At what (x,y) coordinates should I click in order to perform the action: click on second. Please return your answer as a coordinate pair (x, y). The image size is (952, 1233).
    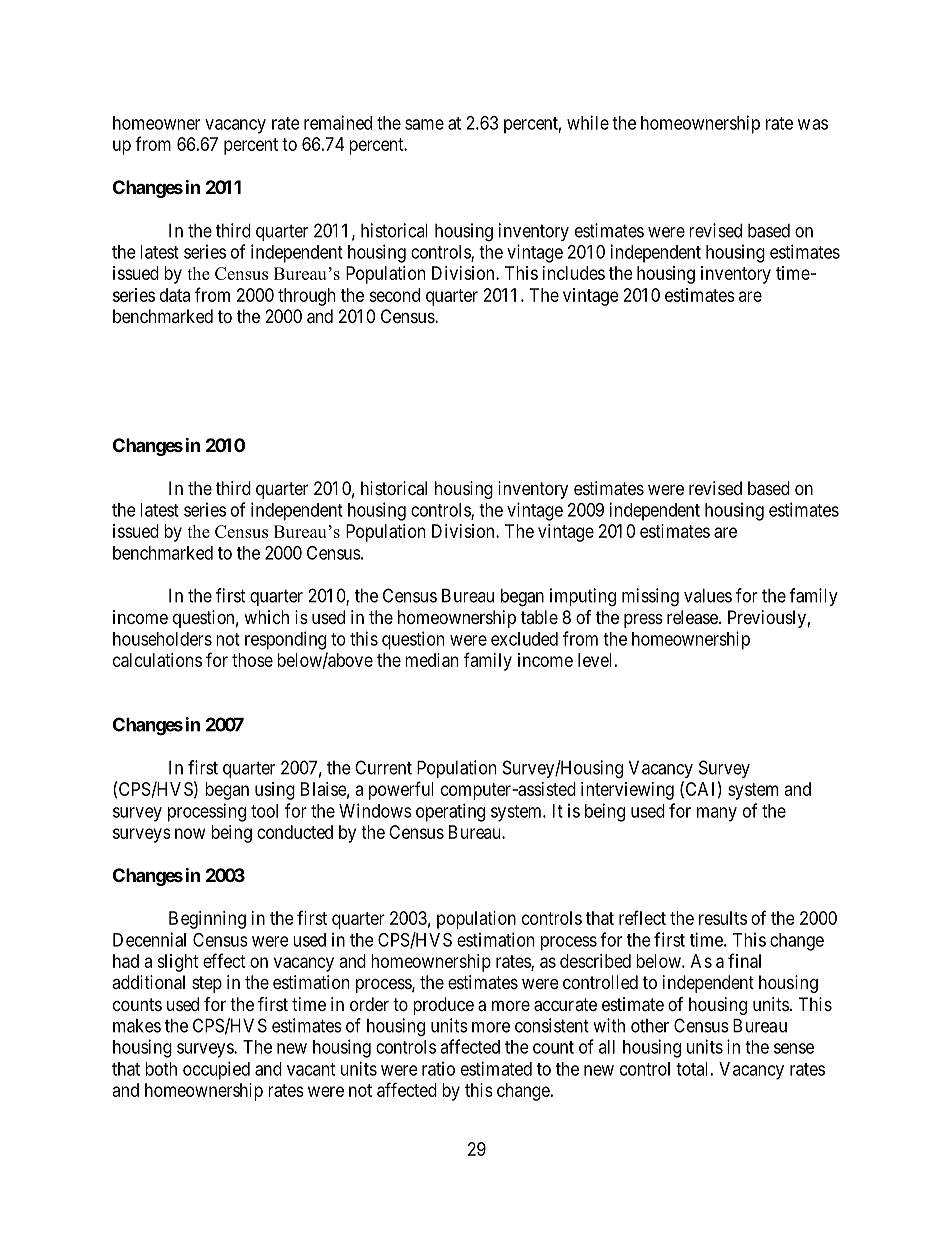
    Looking at the image, I should click on (394, 295).
